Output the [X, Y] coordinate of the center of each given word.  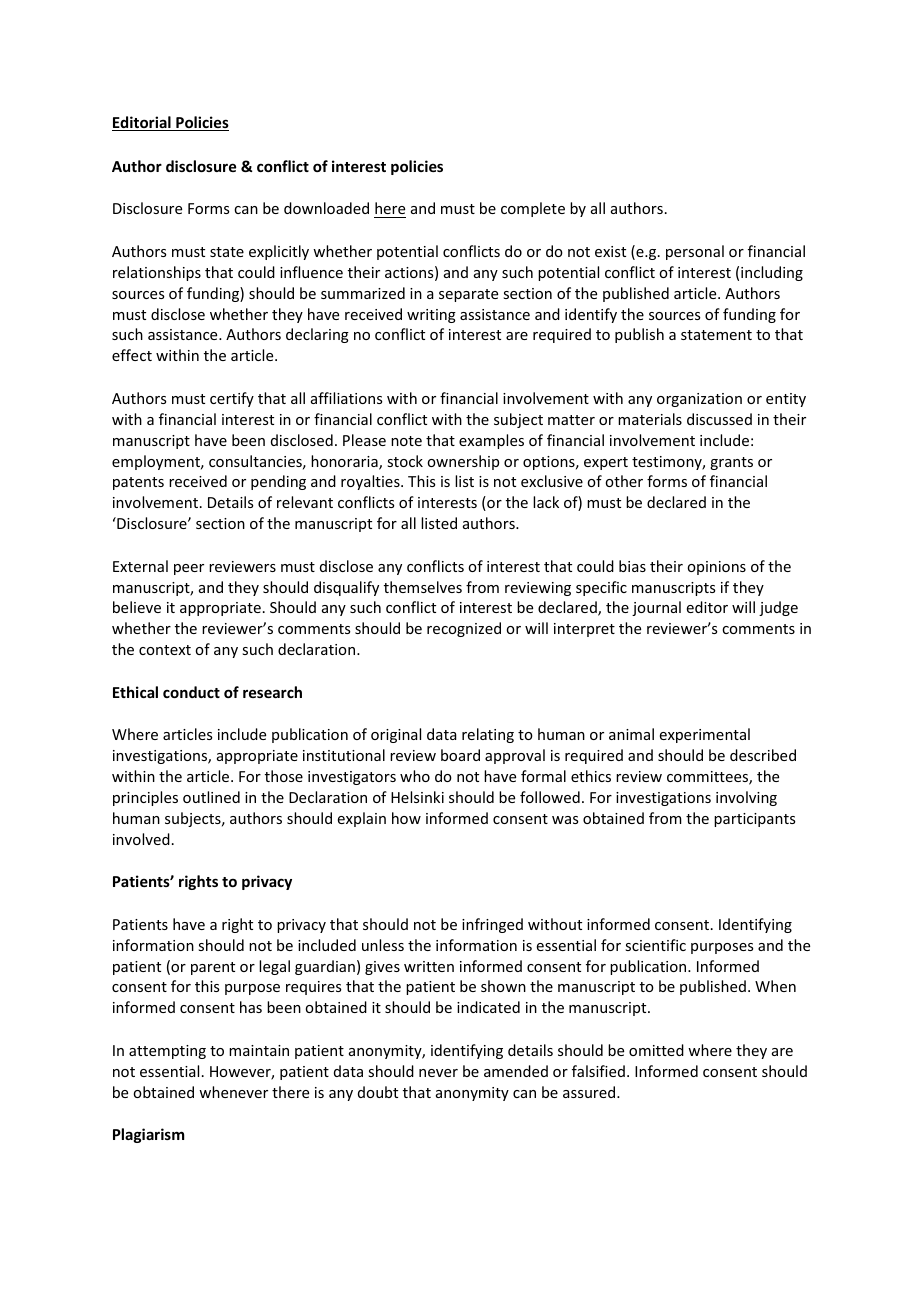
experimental [705, 735]
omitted [656, 1050]
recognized [464, 629]
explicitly [279, 252]
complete [533, 209]
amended [516, 1071]
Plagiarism [148, 1135]
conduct [191, 692]
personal [695, 252]
